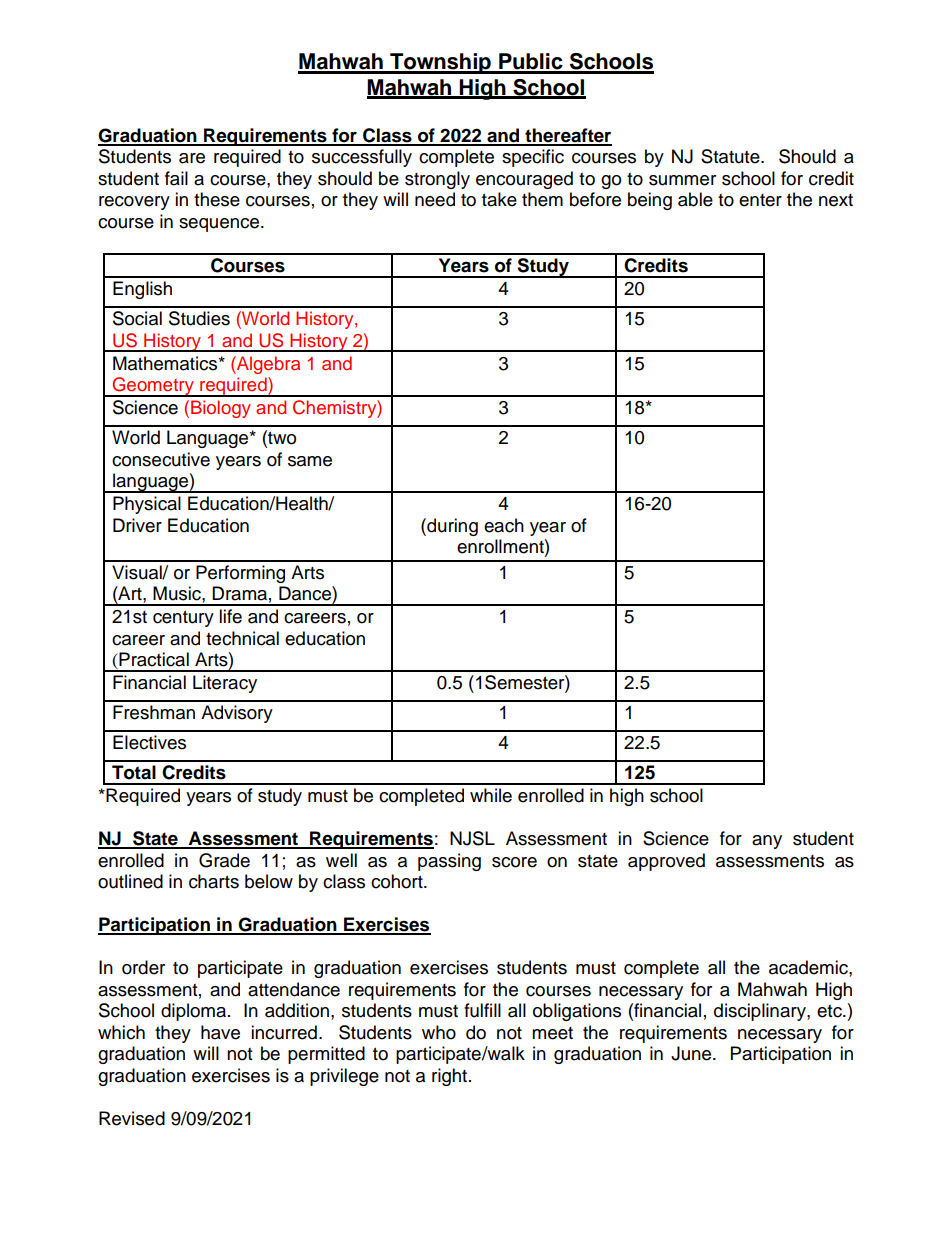 Image resolution: width=952 pixels, height=1233 pixels. Describe the element at coordinates (504, 525) in the screenshot. I see `each` at that location.
